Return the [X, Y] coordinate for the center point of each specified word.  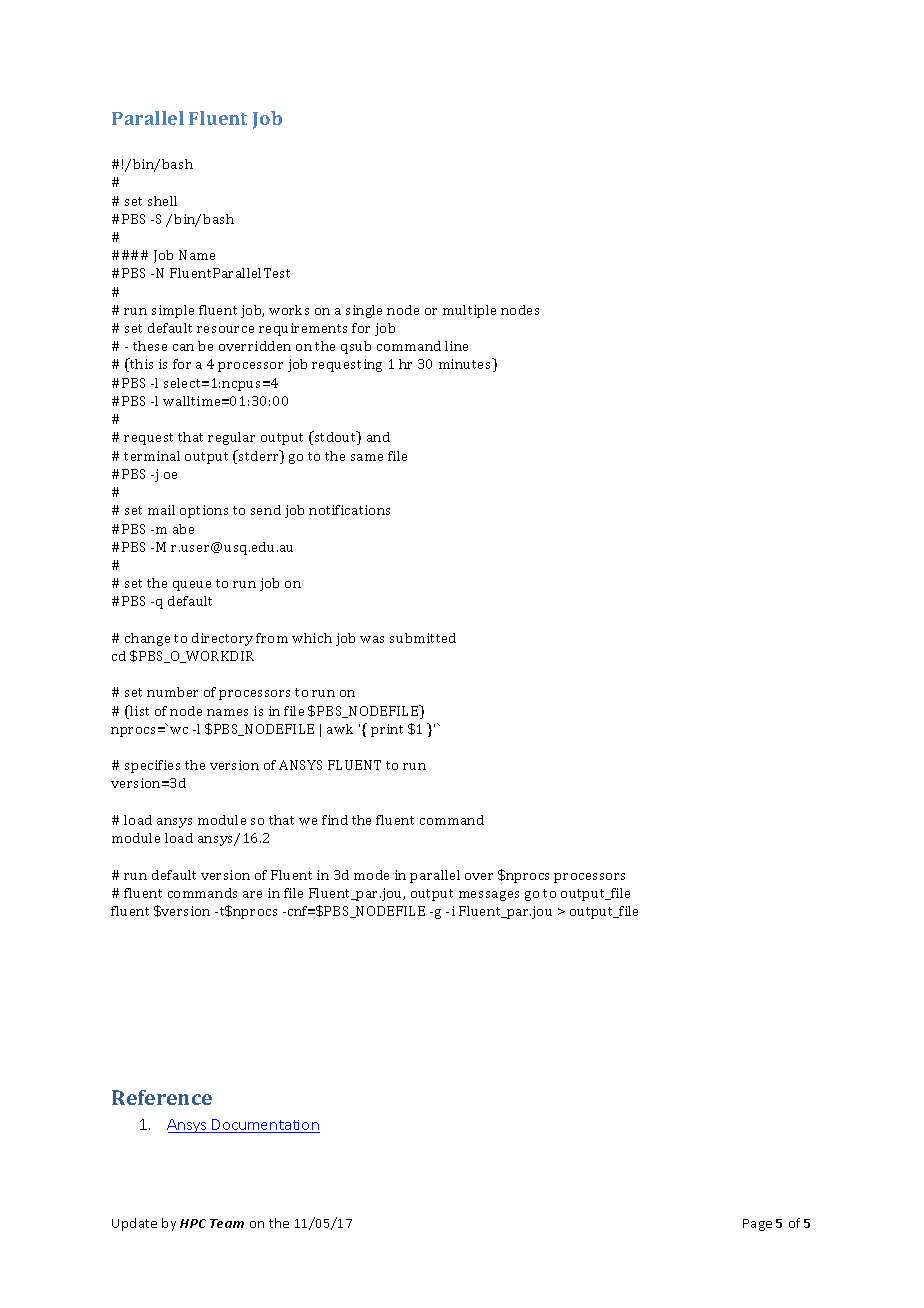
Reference [162, 1097]
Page [757, 1225]
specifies [152, 766]
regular [231, 438]
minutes [466, 365]
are [252, 894]
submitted [423, 638]
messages [489, 896]
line [456, 346]
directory [222, 639]
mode [371, 875]
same [367, 457]
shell [162, 201]
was [372, 639]
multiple [469, 311]
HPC [193, 1223]
